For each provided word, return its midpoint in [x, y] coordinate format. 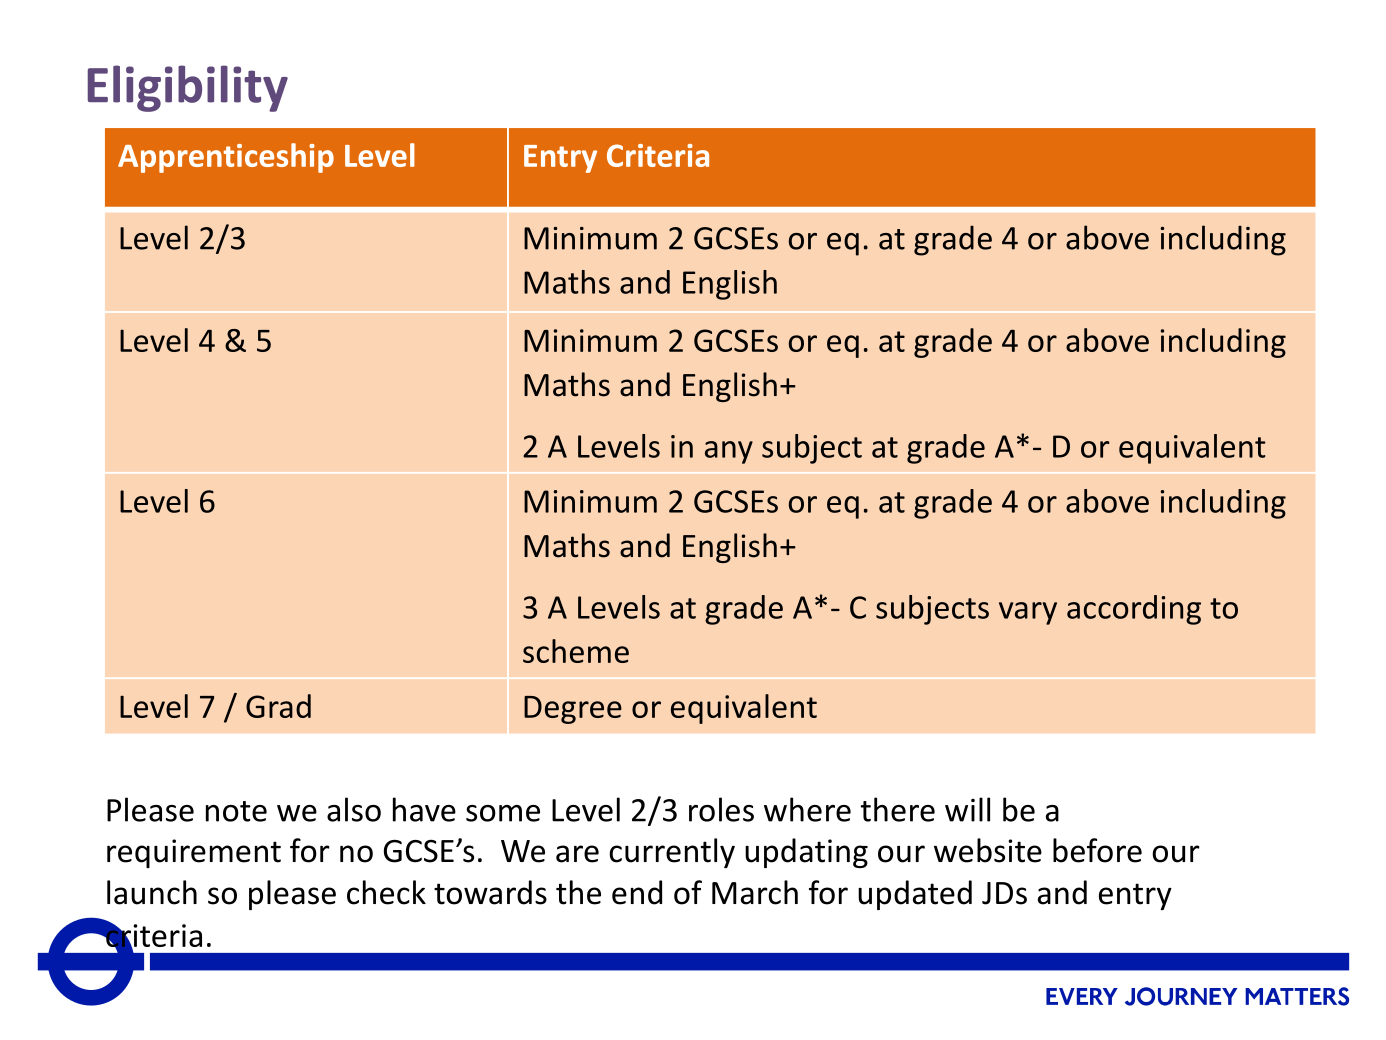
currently [672, 853]
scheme [576, 651]
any [729, 452]
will [967, 809]
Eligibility [188, 88]
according [1134, 610]
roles [721, 809]
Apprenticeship [226, 158]
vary [1028, 613]
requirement [194, 853]
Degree [573, 710]
